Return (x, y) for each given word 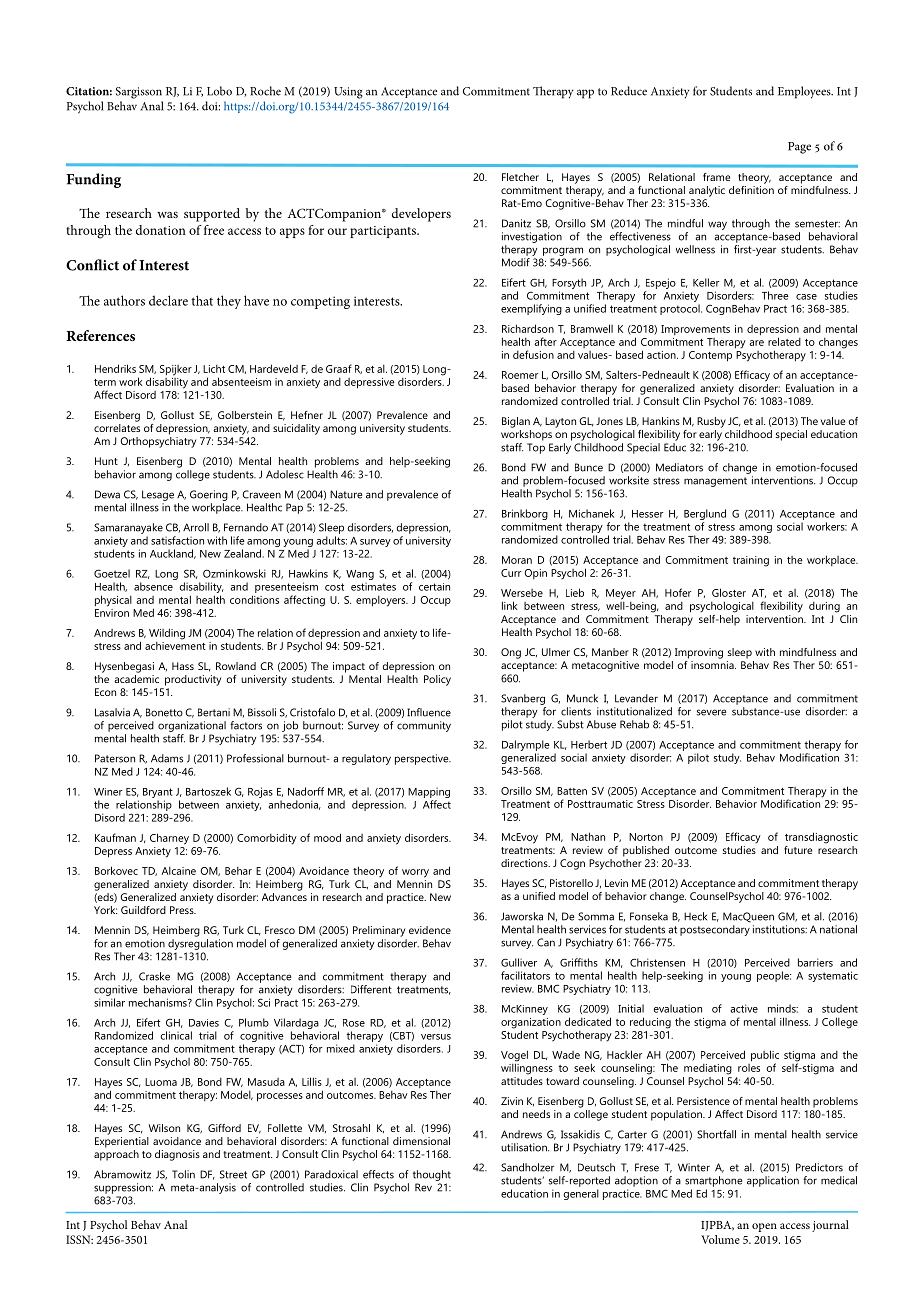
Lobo (219, 91)
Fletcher (520, 177)
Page (799, 148)
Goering (209, 495)
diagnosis (177, 1155)
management (715, 482)
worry (415, 873)
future (798, 850)
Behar (238, 871)
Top (536, 448)
